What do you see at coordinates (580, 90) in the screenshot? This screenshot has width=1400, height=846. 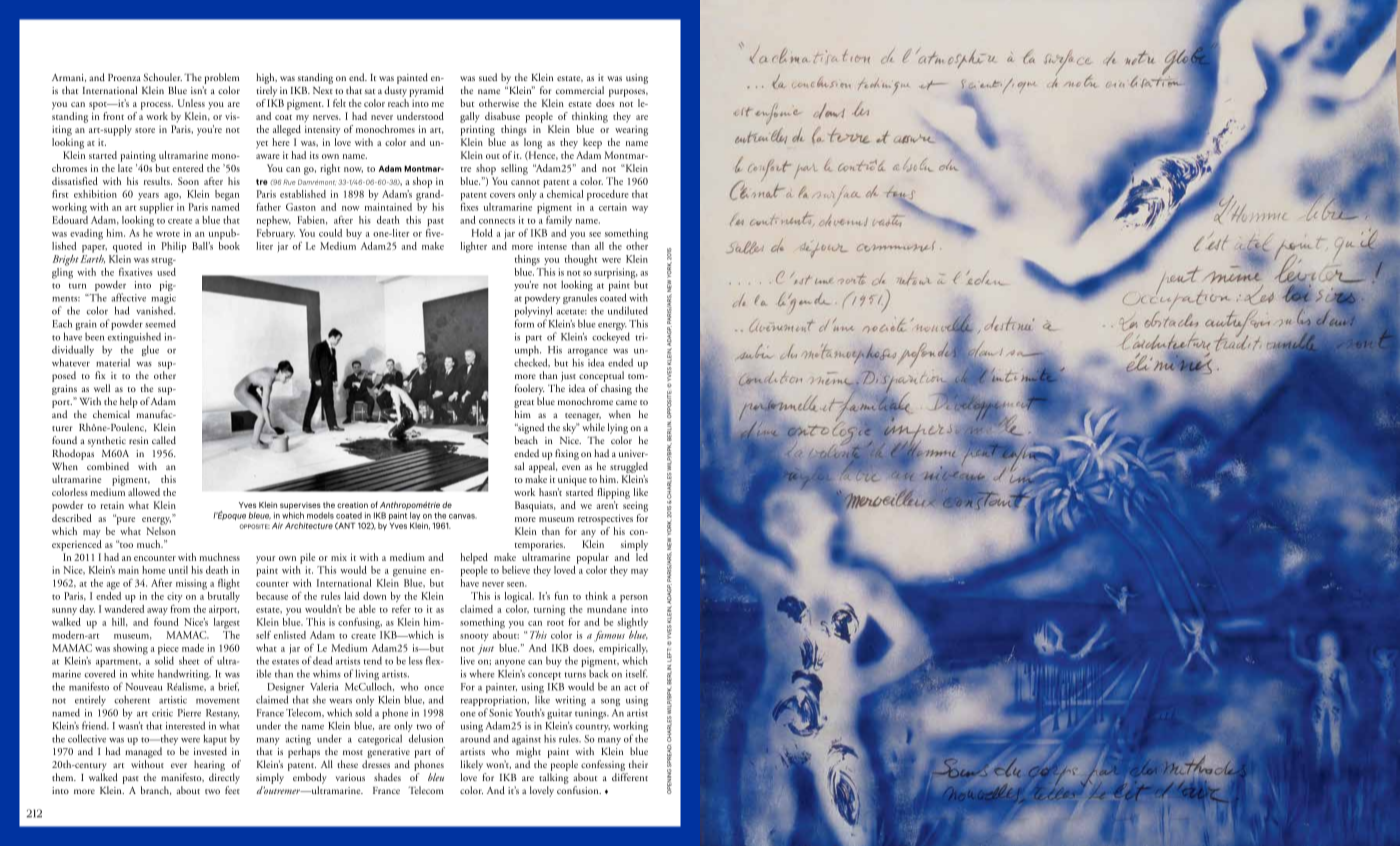 I see `commercial` at bounding box center [580, 90].
